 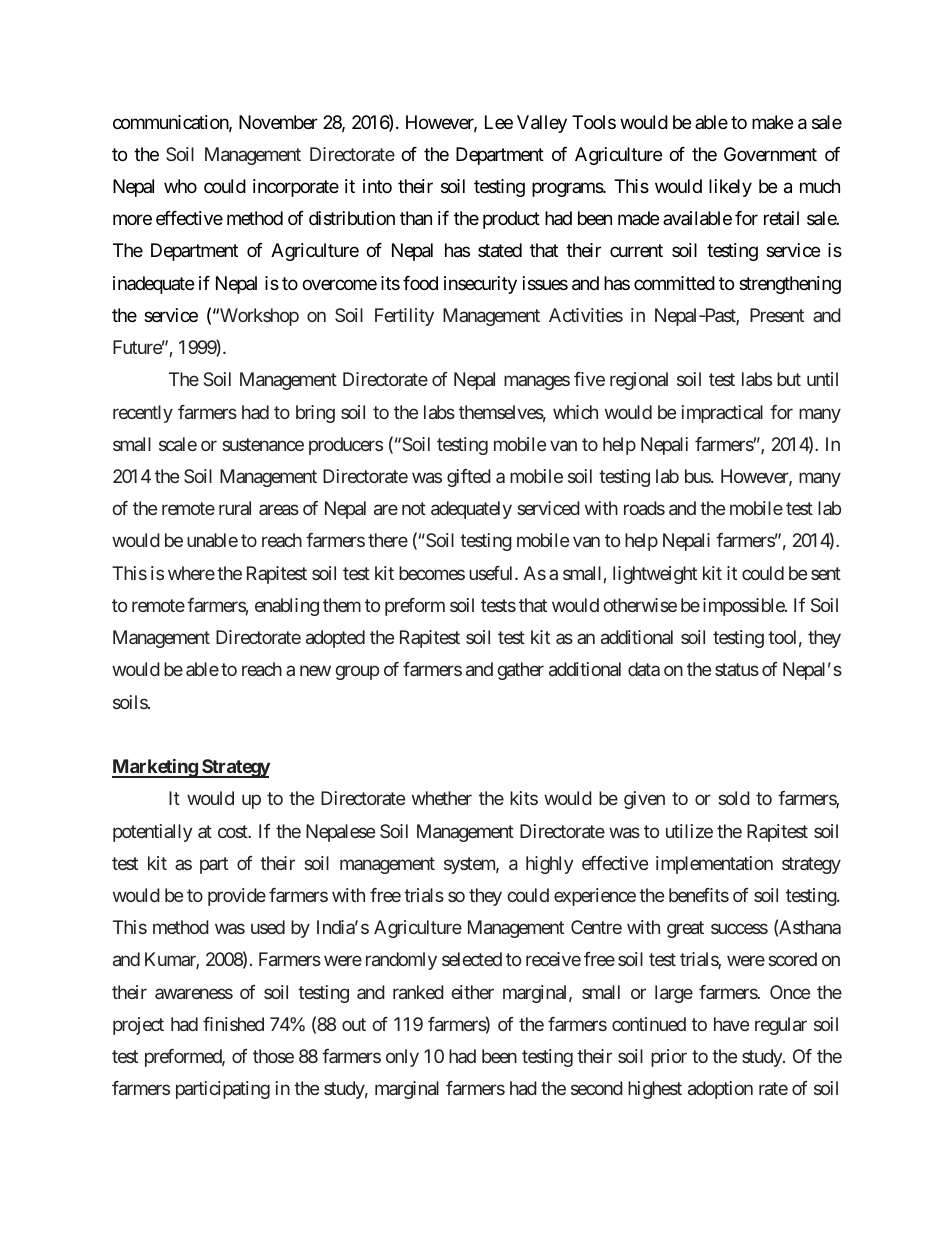 What do you see at coordinates (263, 444) in the screenshot?
I see `sustenance` at bounding box center [263, 444].
